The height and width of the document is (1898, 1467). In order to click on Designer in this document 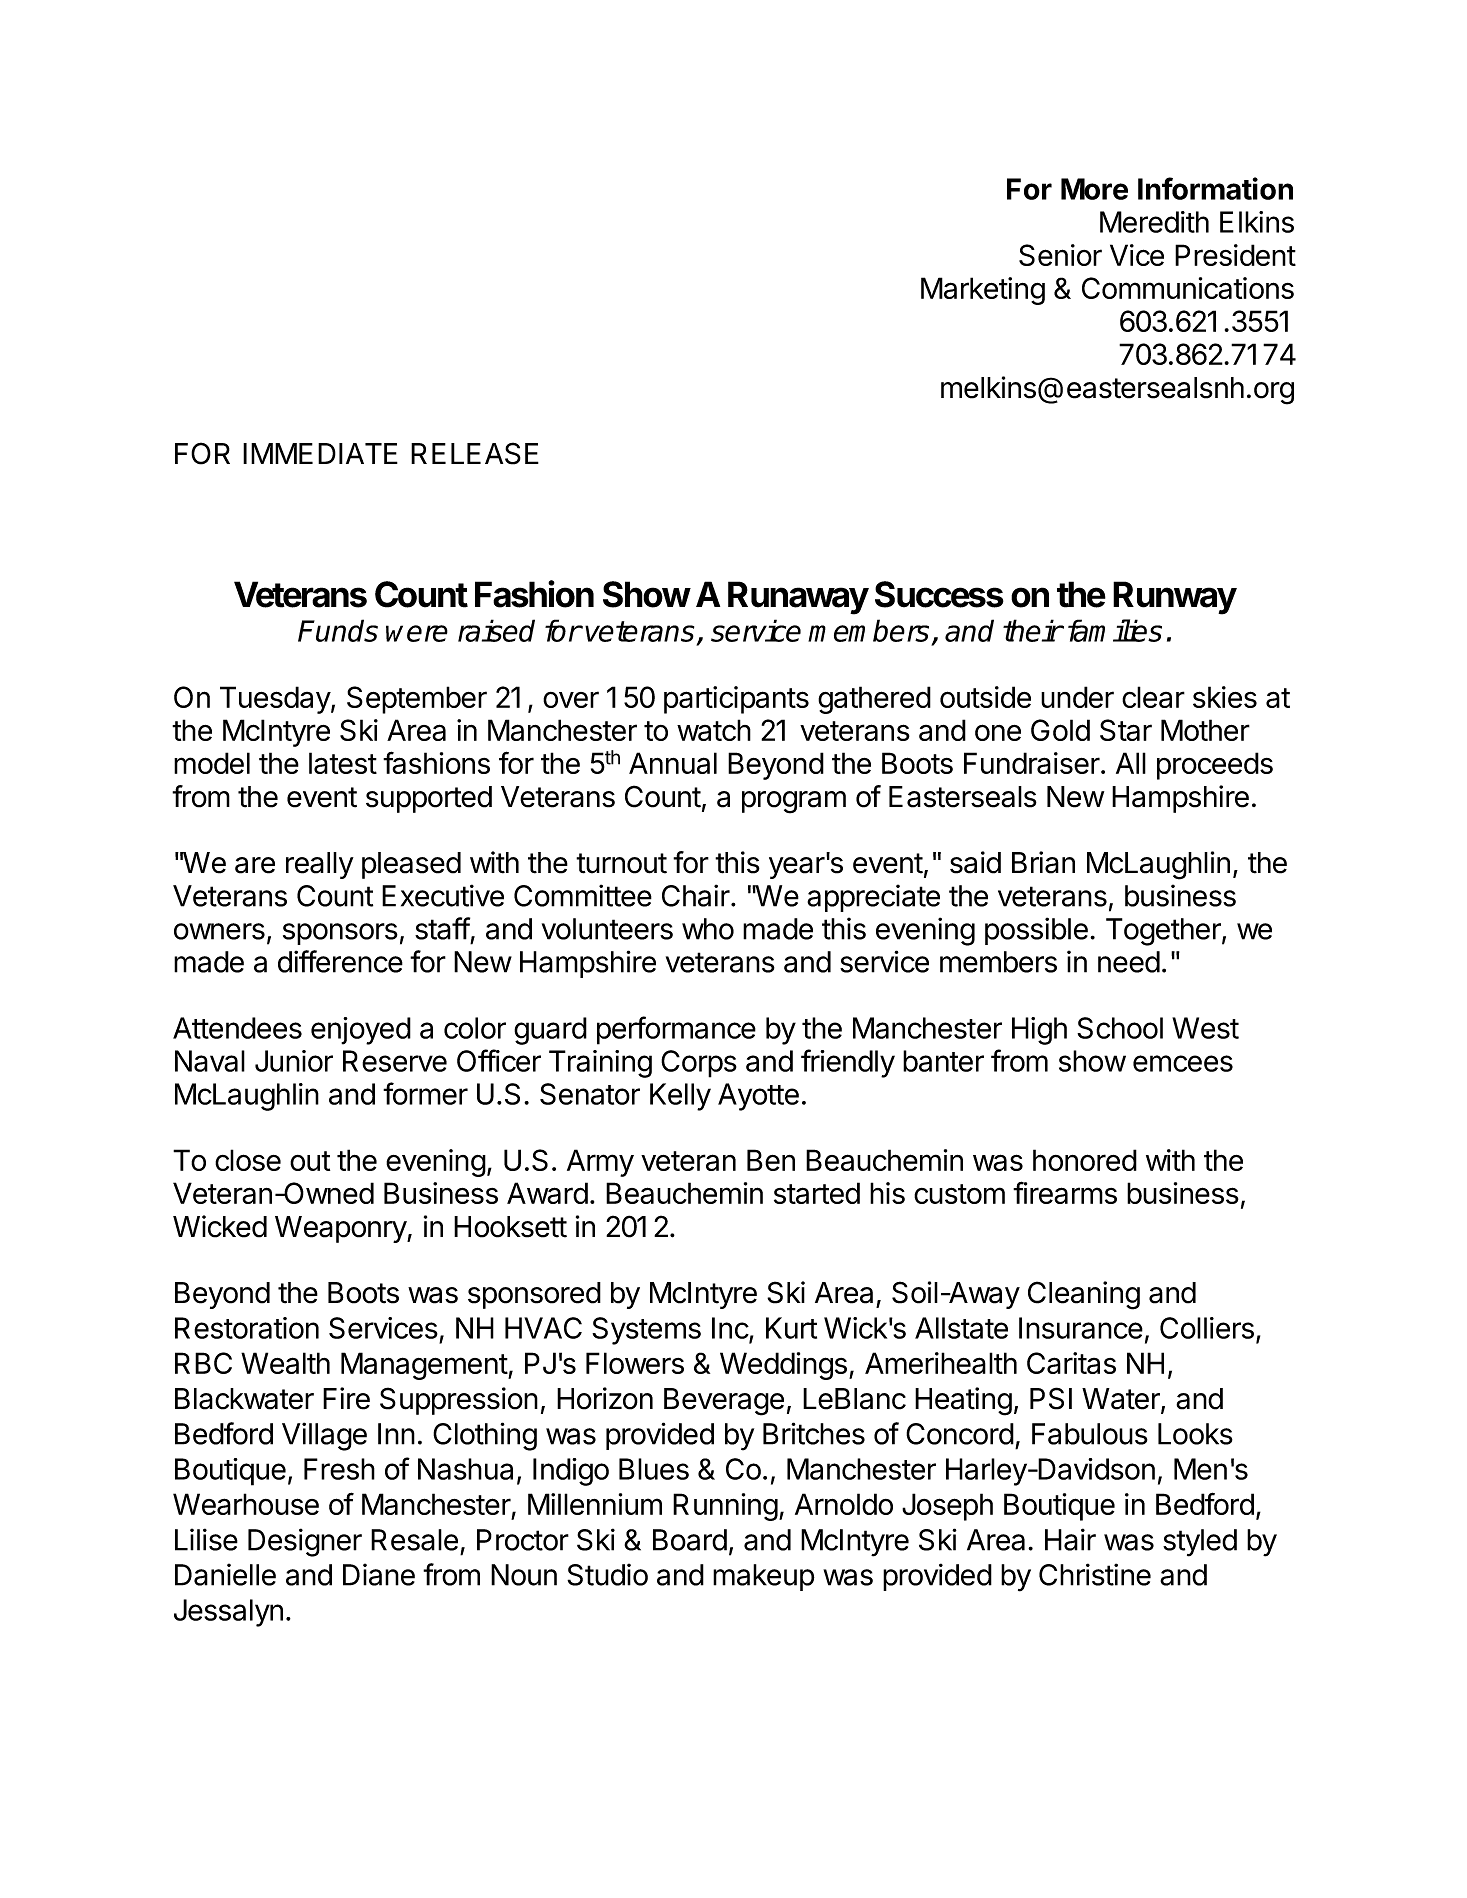, I will do `click(305, 1542)`.
